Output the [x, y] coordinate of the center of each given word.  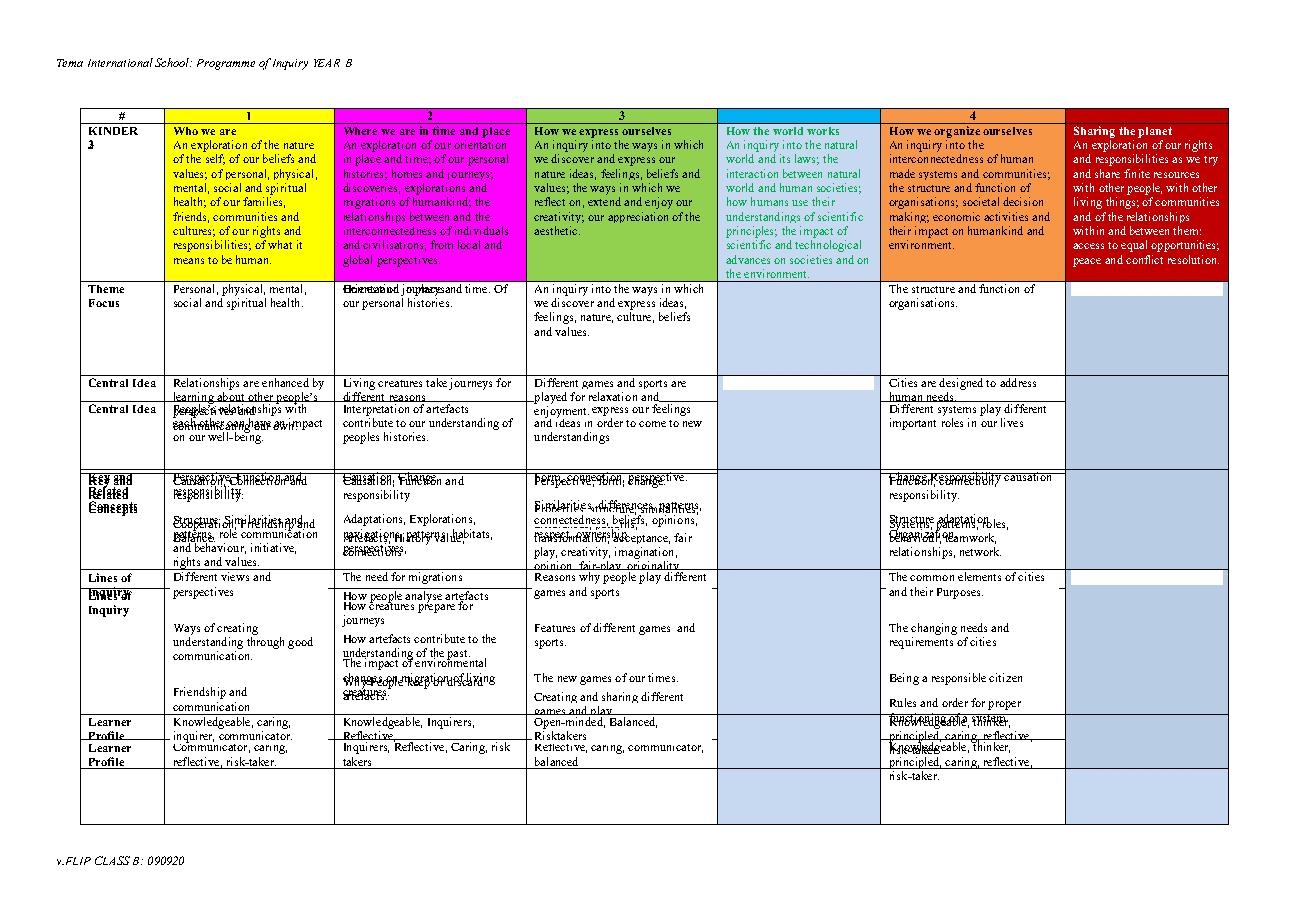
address [1018, 382]
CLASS [112, 860]
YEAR [327, 63]
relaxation [613, 396]
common [932, 578]
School [173, 62]
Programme [226, 64]
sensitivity [561, 582]
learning [193, 399]
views [235, 576]
